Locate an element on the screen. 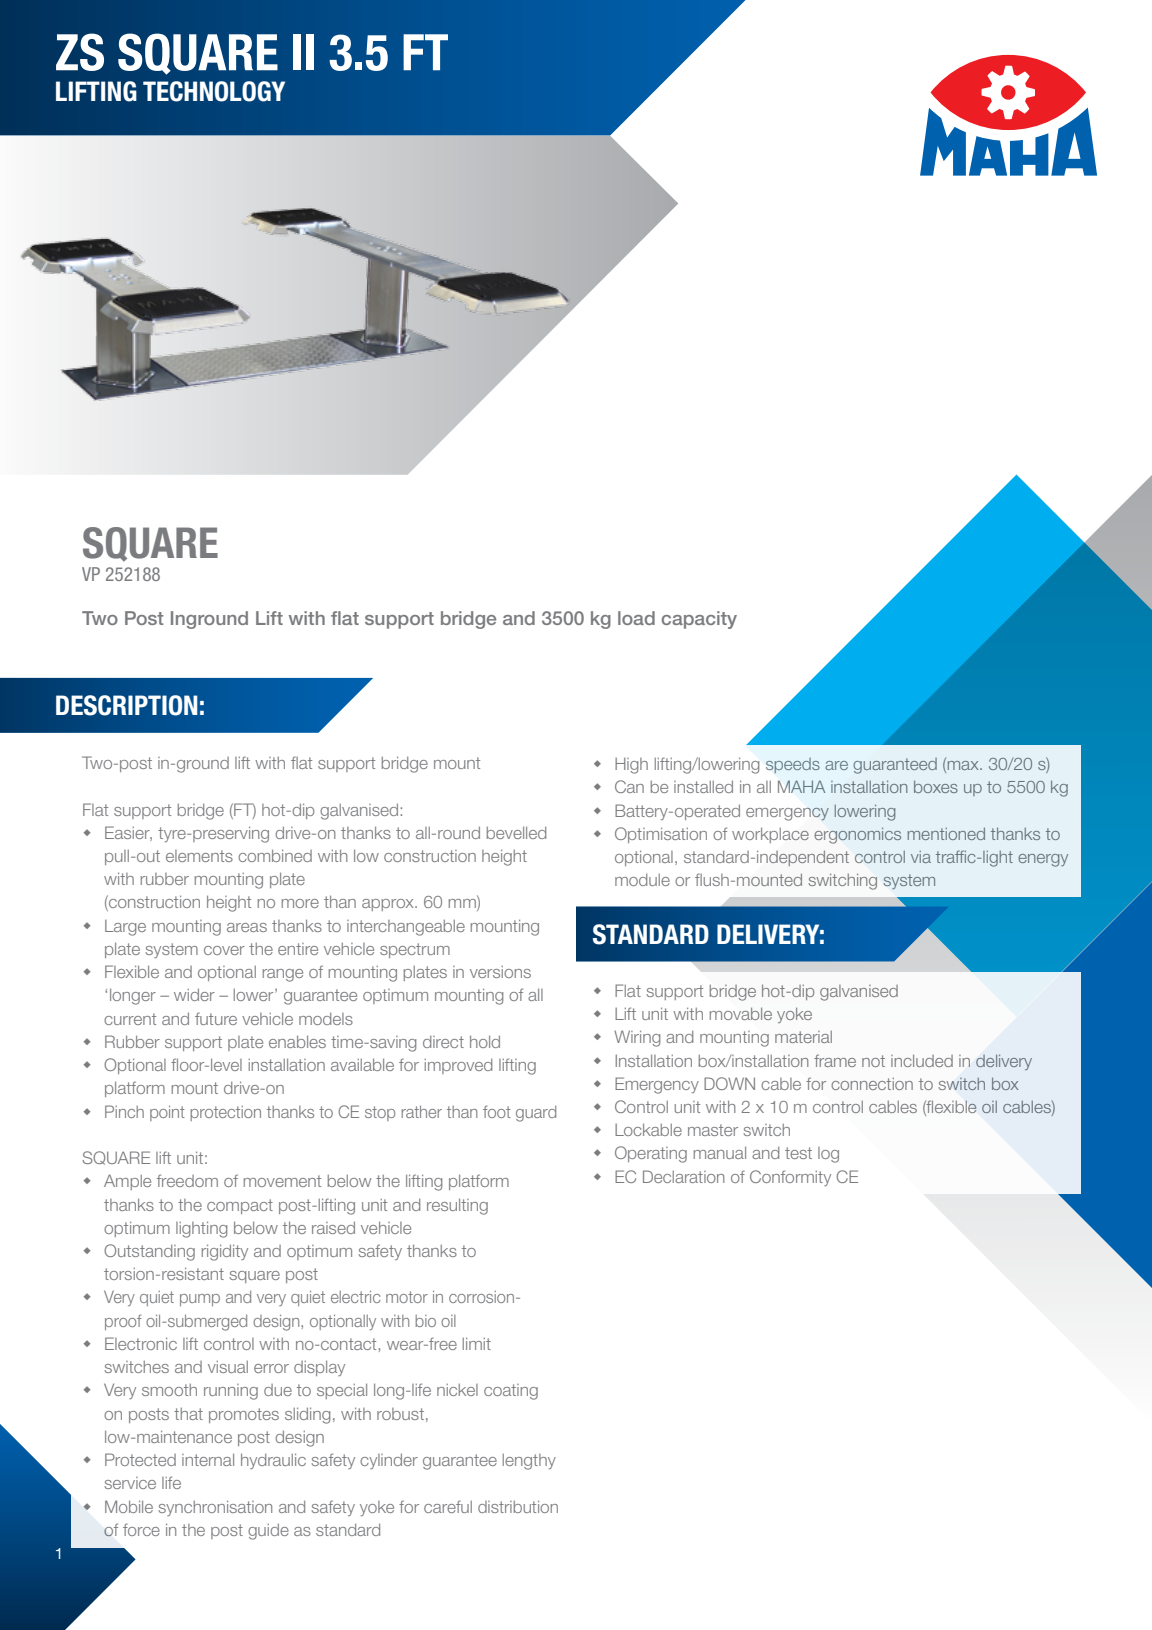  synchronisation is located at coordinates (215, 1508).
